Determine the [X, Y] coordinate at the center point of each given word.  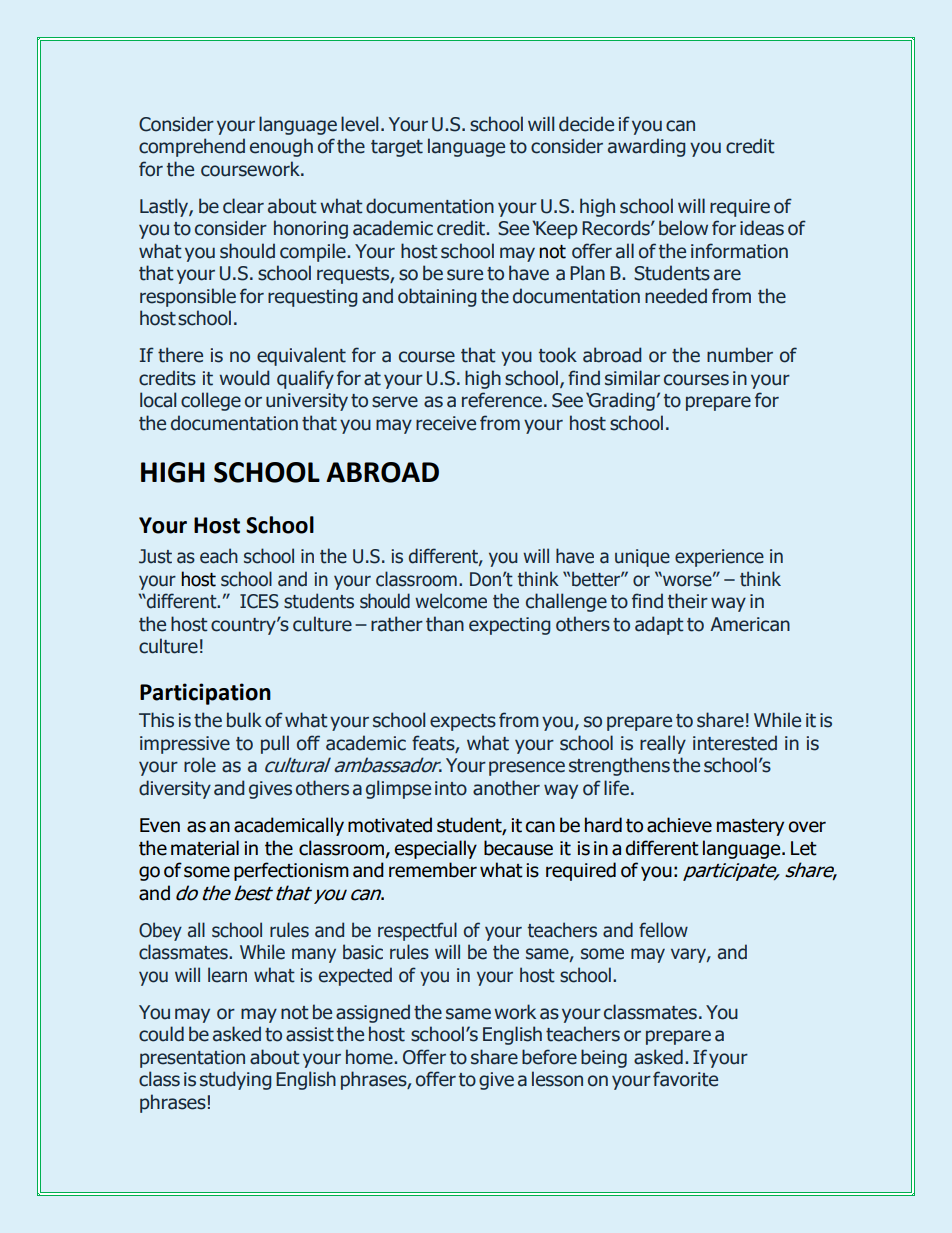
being [604, 1058]
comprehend [192, 147]
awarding [646, 147]
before [549, 1057]
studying [235, 1080]
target [397, 148]
